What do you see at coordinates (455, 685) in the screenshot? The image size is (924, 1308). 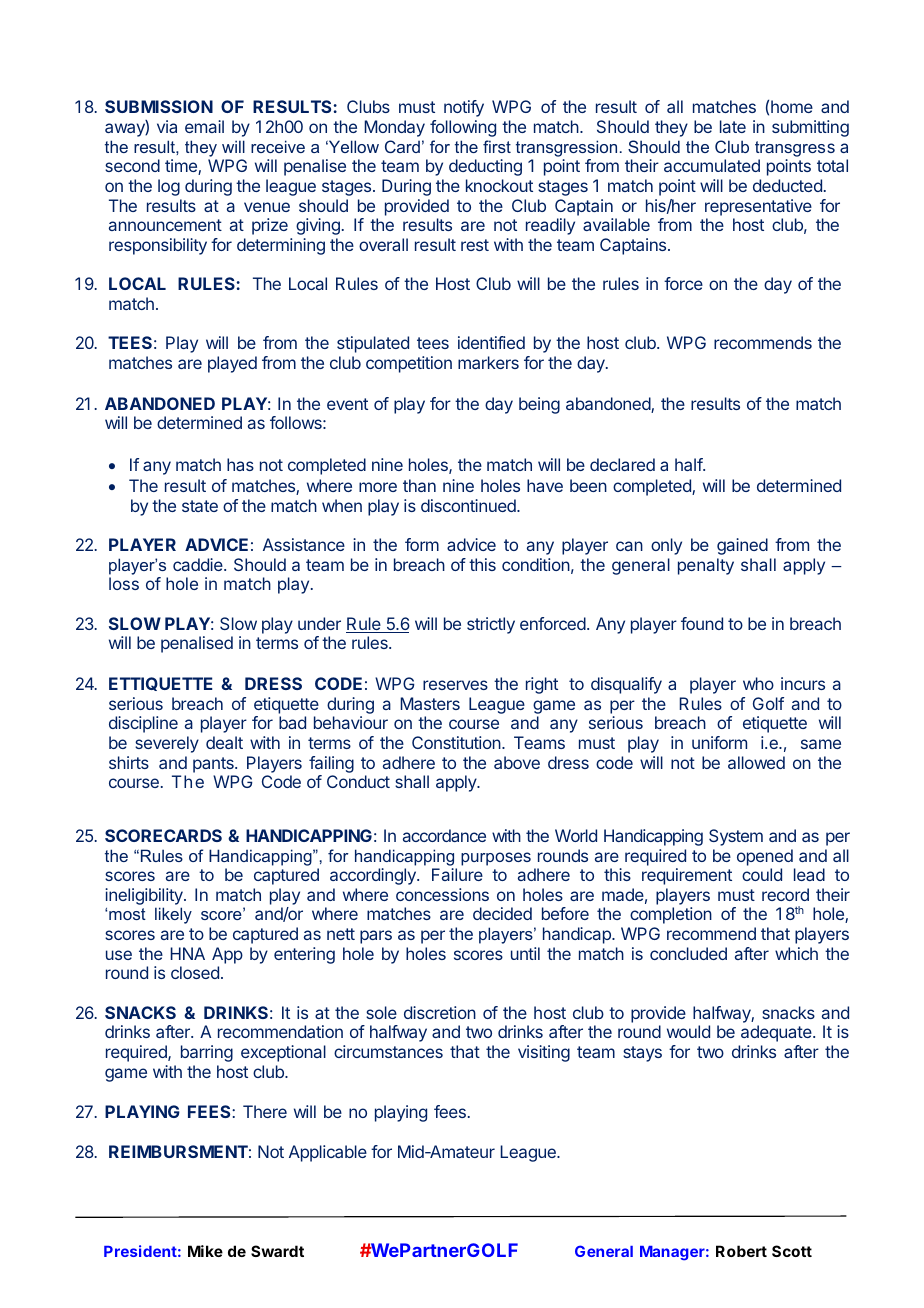 I see `reserves` at bounding box center [455, 685].
